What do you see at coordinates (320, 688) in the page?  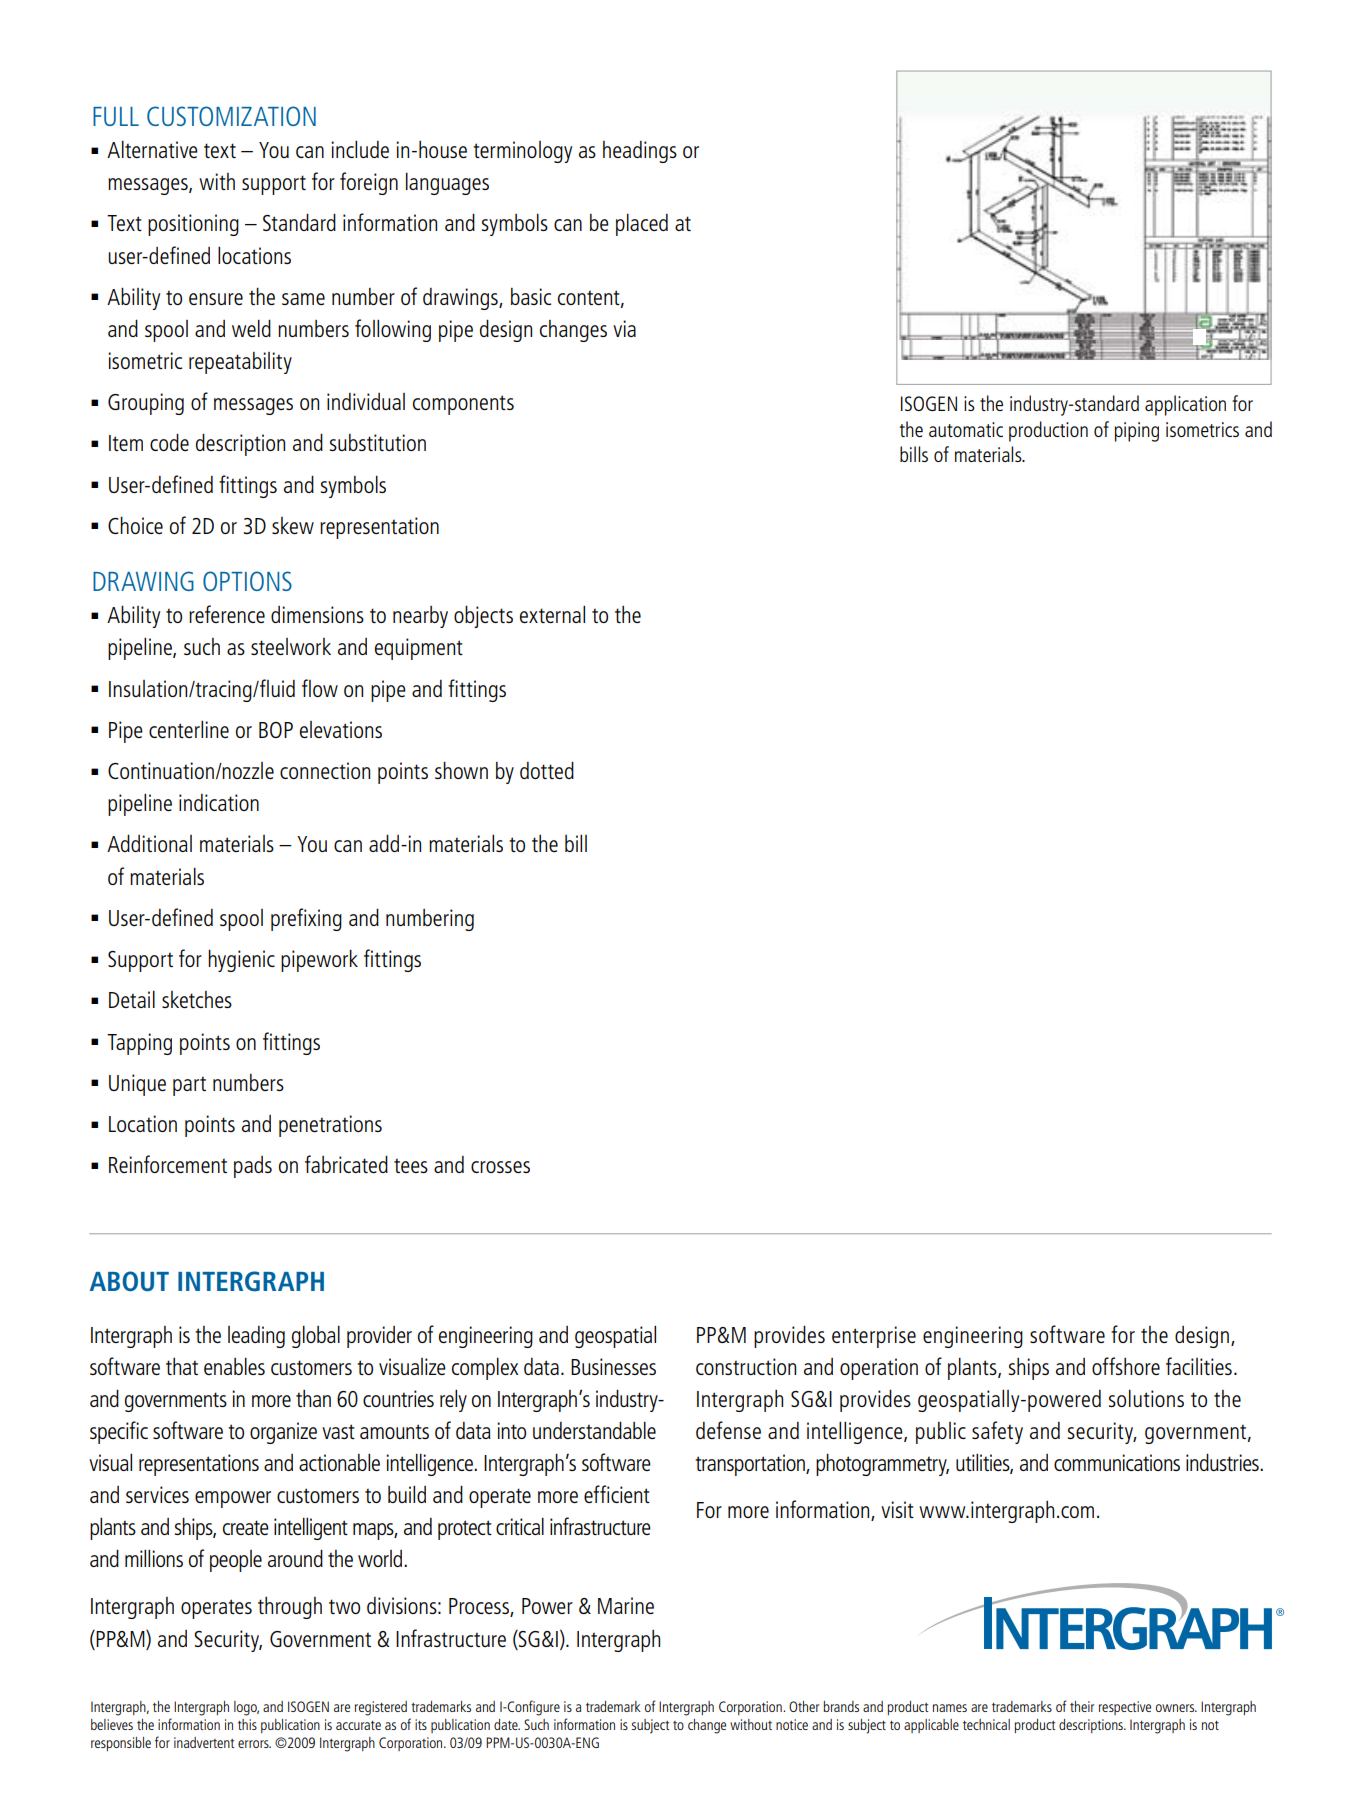 I see `flow` at bounding box center [320, 688].
